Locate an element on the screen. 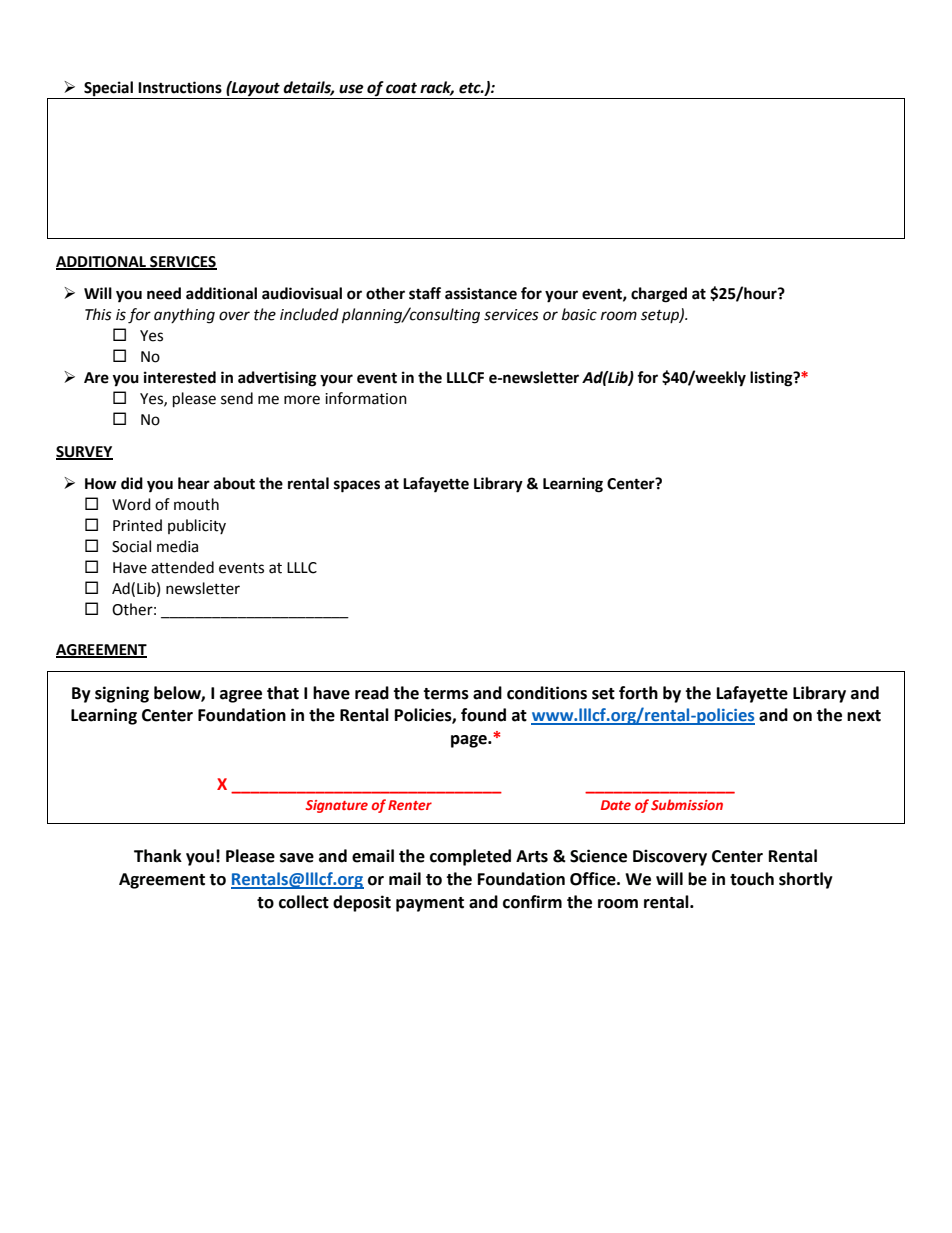 This screenshot has width=952, height=1233. completed is located at coordinates (470, 857).
